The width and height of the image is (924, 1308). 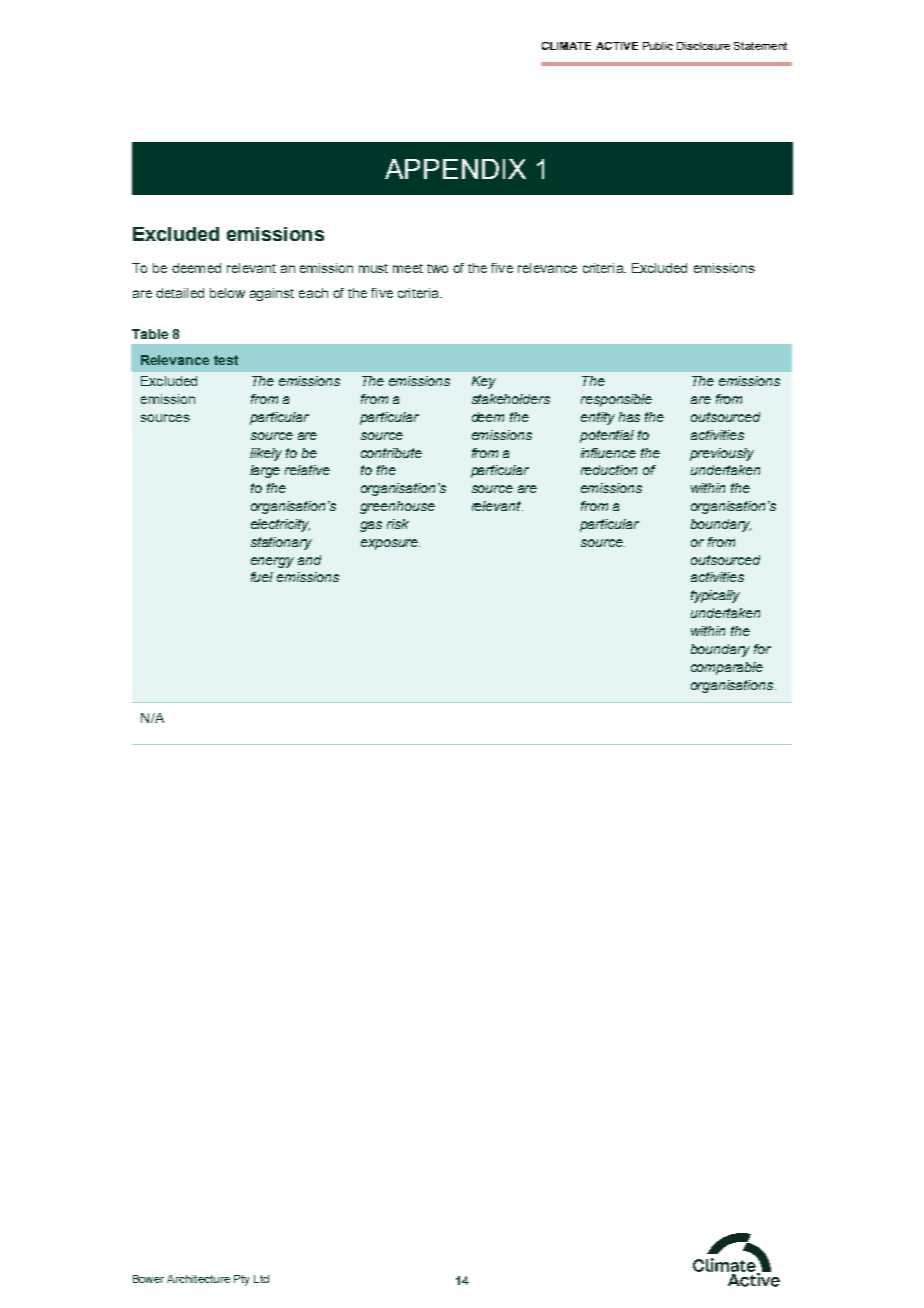 What do you see at coordinates (262, 577) in the image?
I see `fuel` at bounding box center [262, 577].
